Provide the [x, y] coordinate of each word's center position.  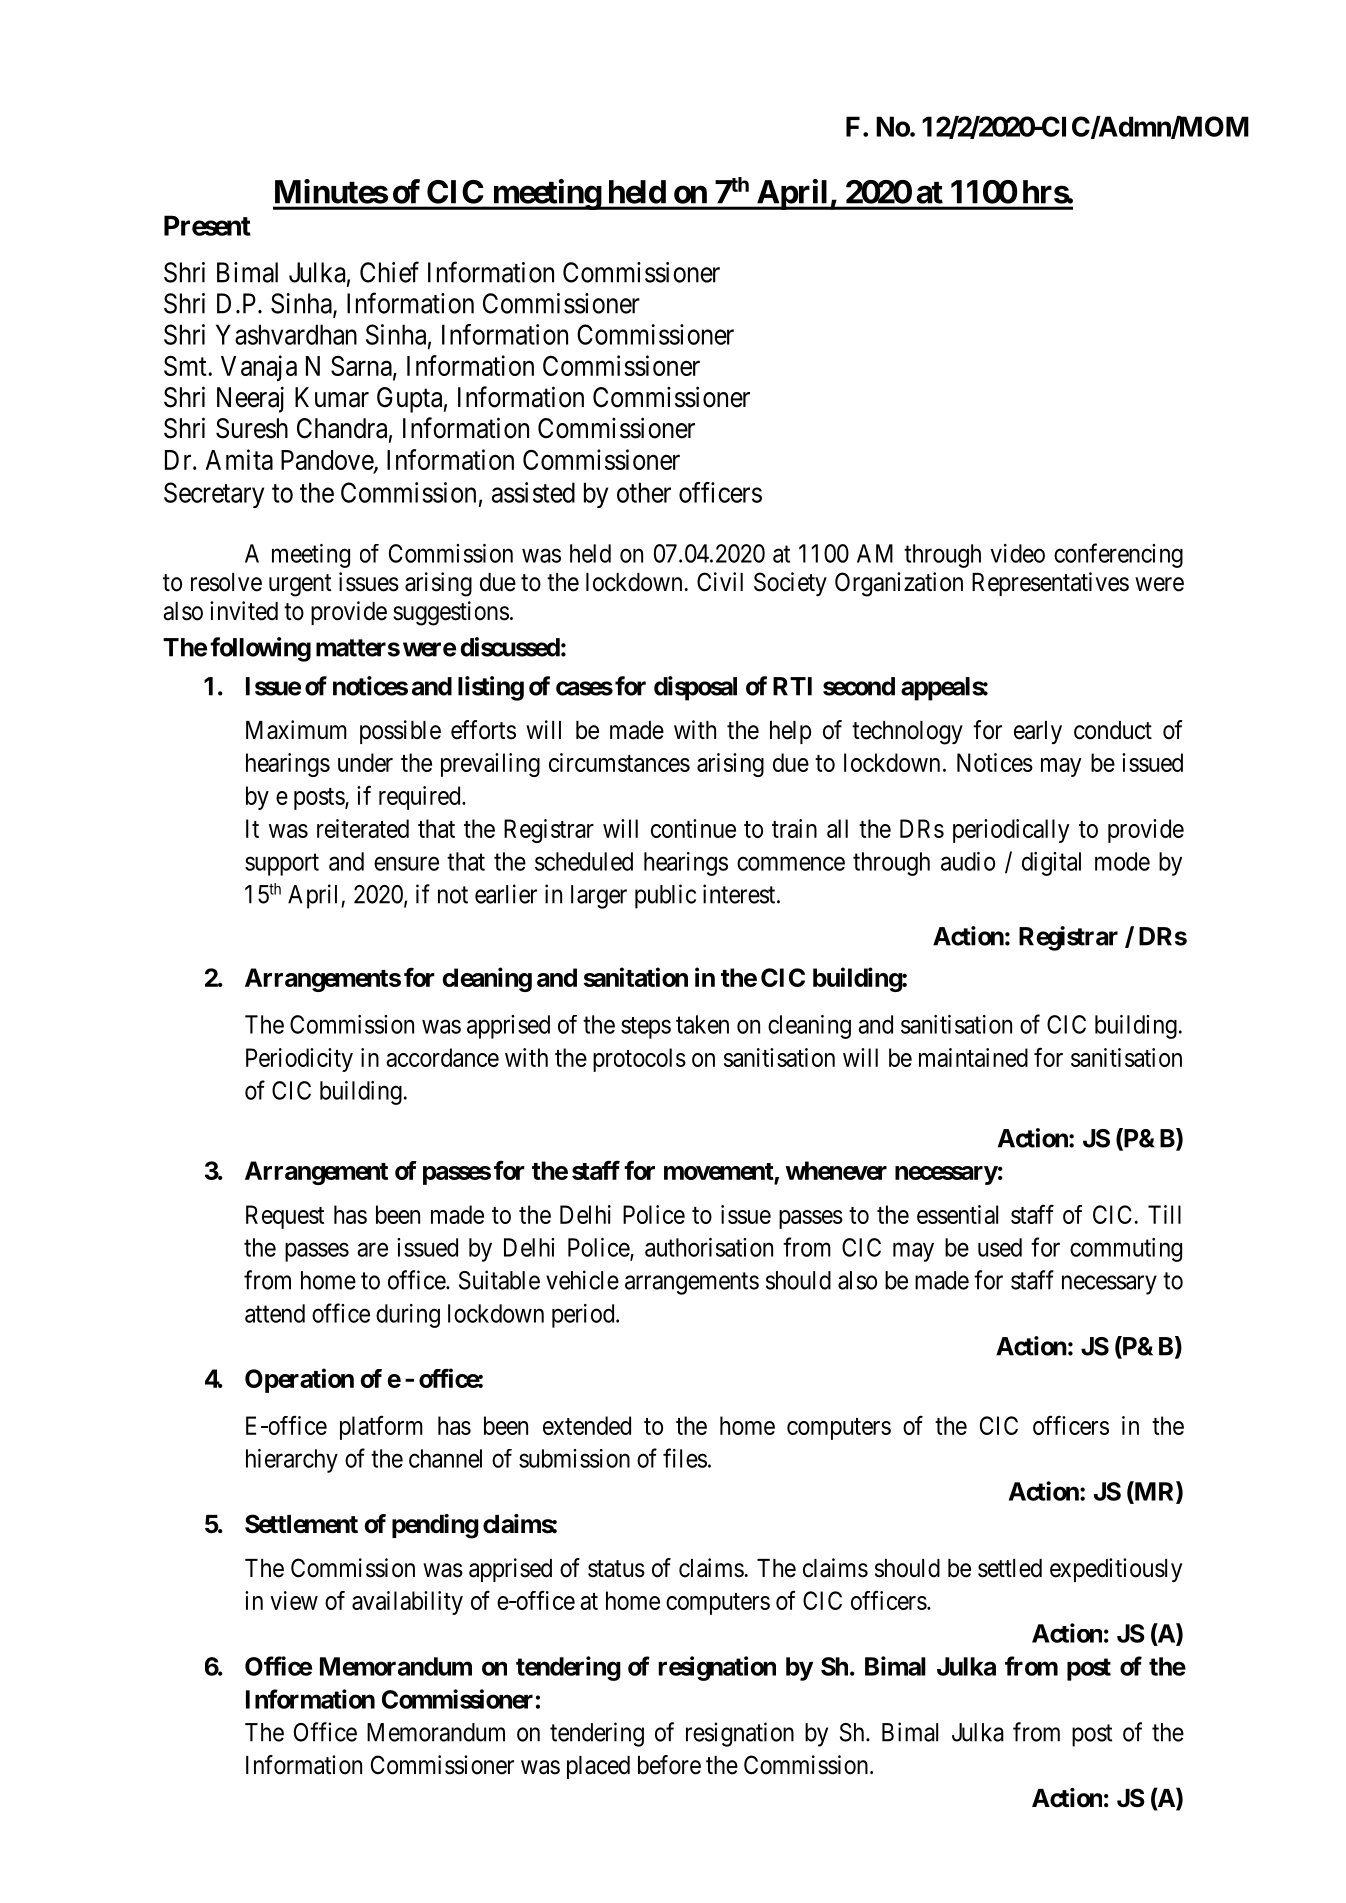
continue [693, 828]
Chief [389, 272]
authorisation [709, 1247]
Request [285, 1217]
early [1038, 732]
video [1017, 553]
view [294, 1600]
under [365, 762]
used [1000, 1247]
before [669, 1765]
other [644, 492]
